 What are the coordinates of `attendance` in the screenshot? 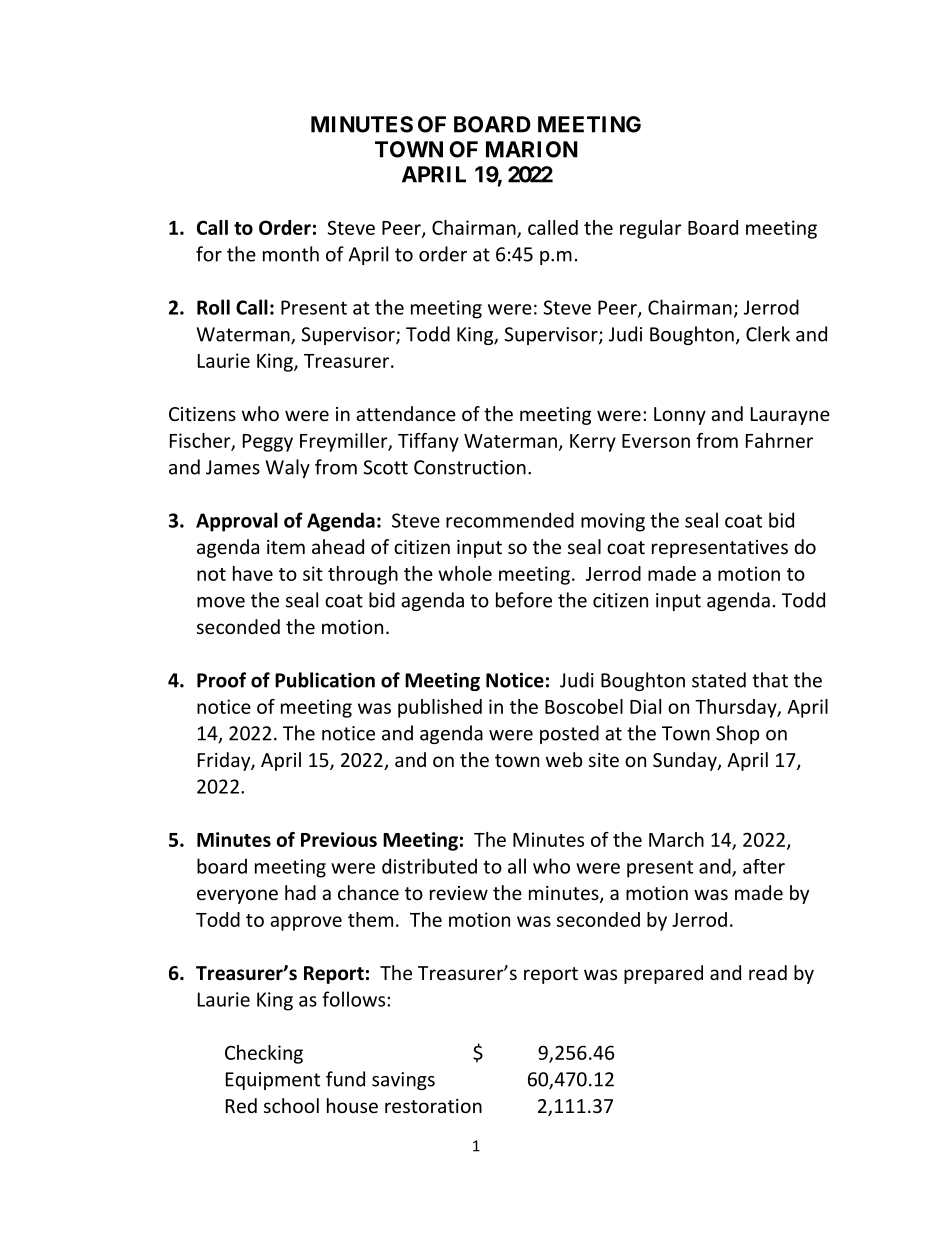 It's located at (406, 413).
